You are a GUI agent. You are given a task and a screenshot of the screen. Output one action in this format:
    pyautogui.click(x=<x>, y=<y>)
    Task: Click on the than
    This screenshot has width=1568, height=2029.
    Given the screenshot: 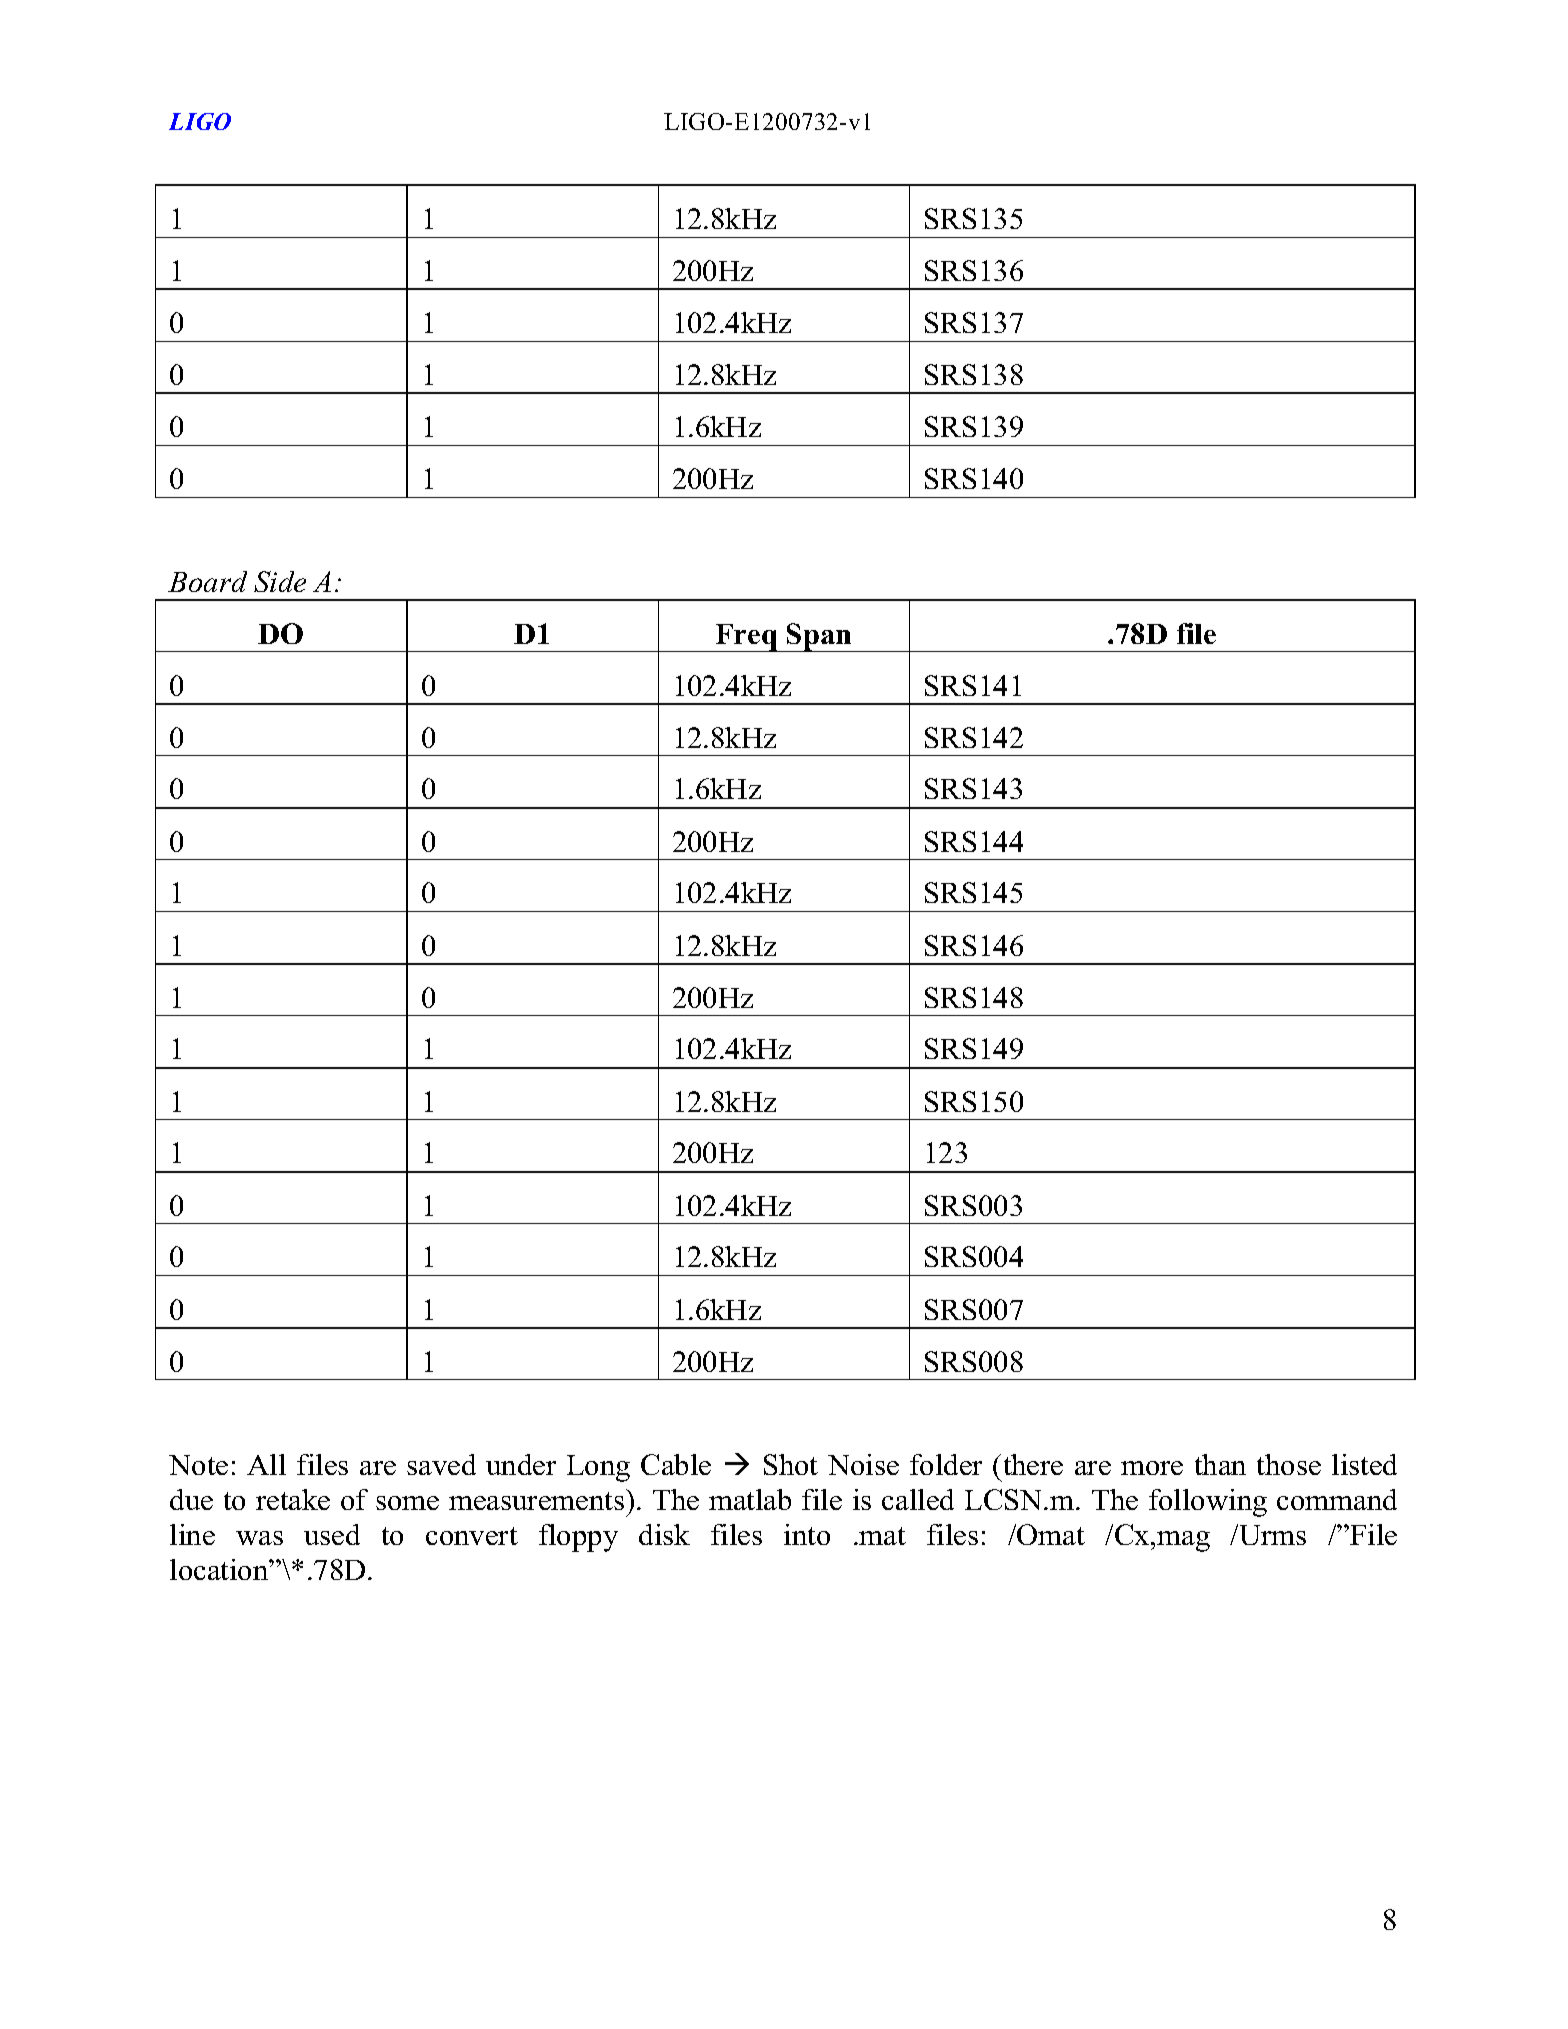 What is the action you would take?
    pyautogui.click(x=1220, y=1464)
